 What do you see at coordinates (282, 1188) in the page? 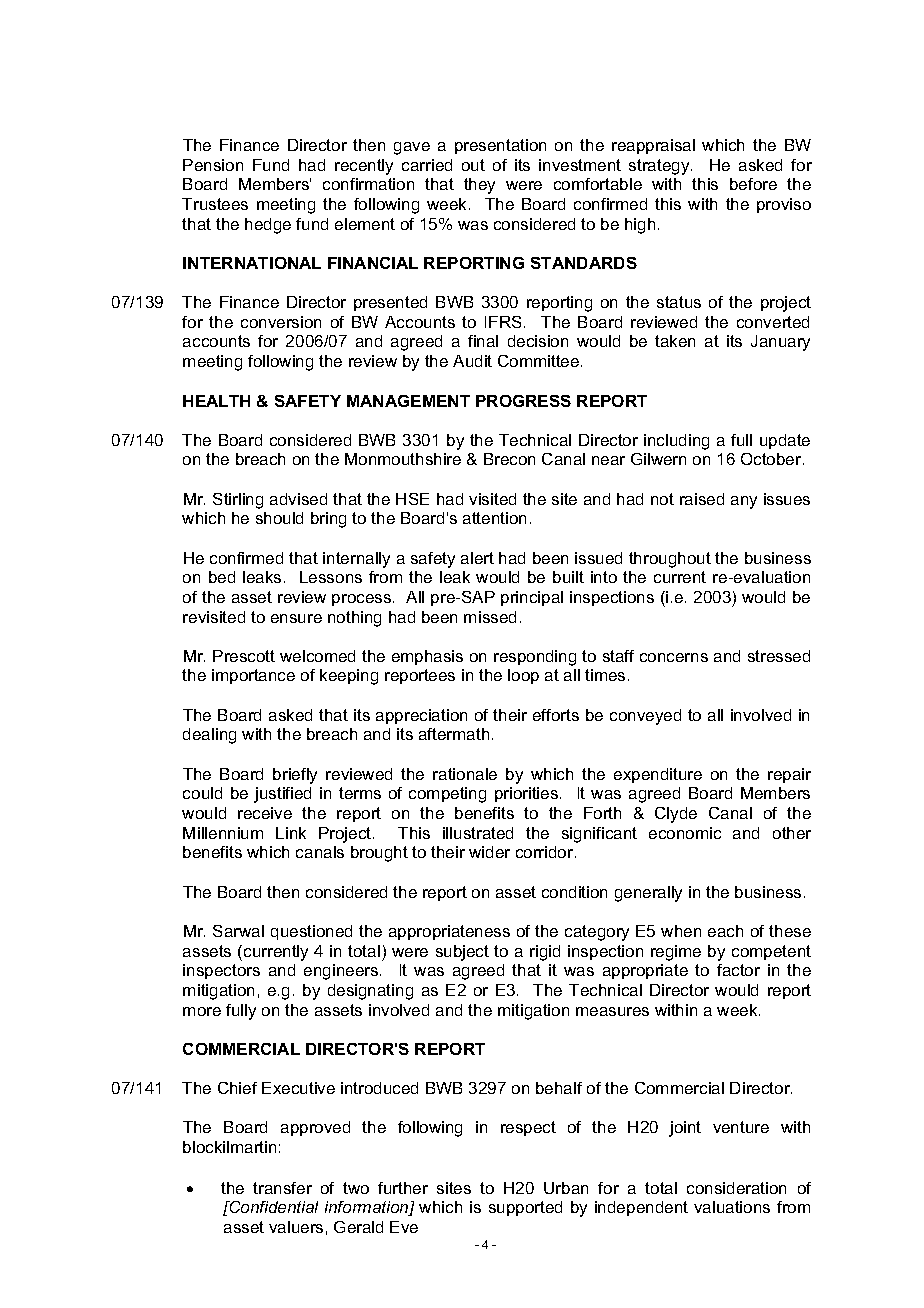
I see `transfer` at bounding box center [282, 1188].
